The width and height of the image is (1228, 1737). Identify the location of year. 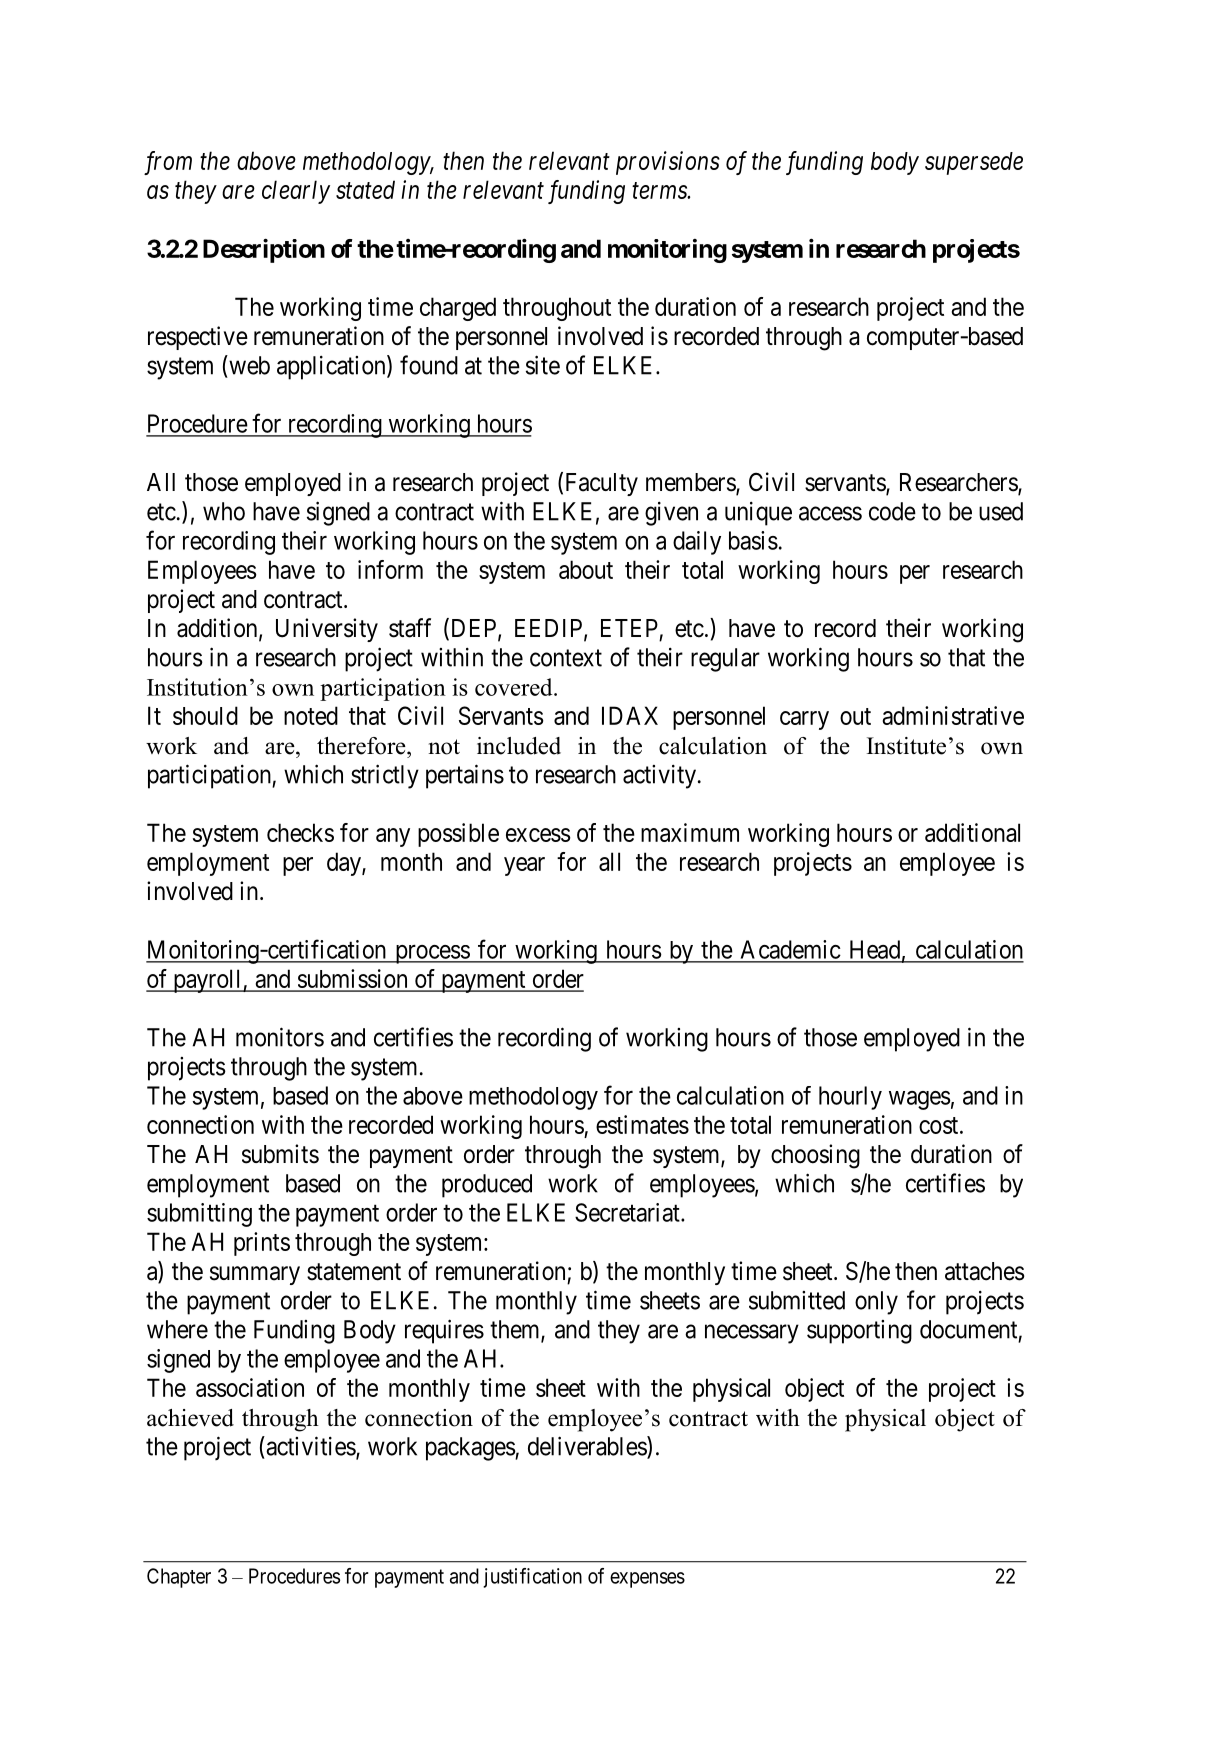
(524, 866).
